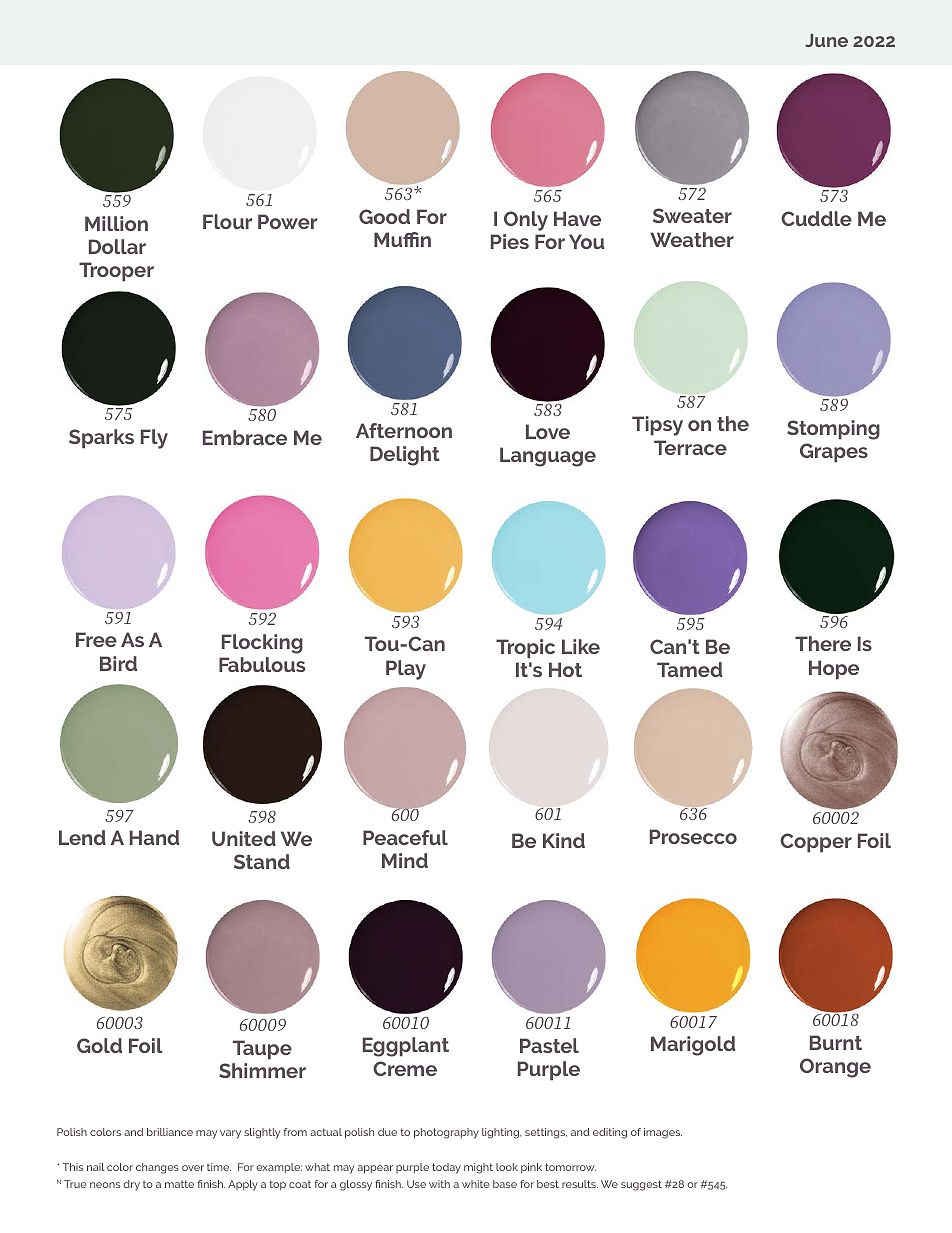  Describe the element at coordinates (384, 216) in the screenshot. I see `Good` at that location.
